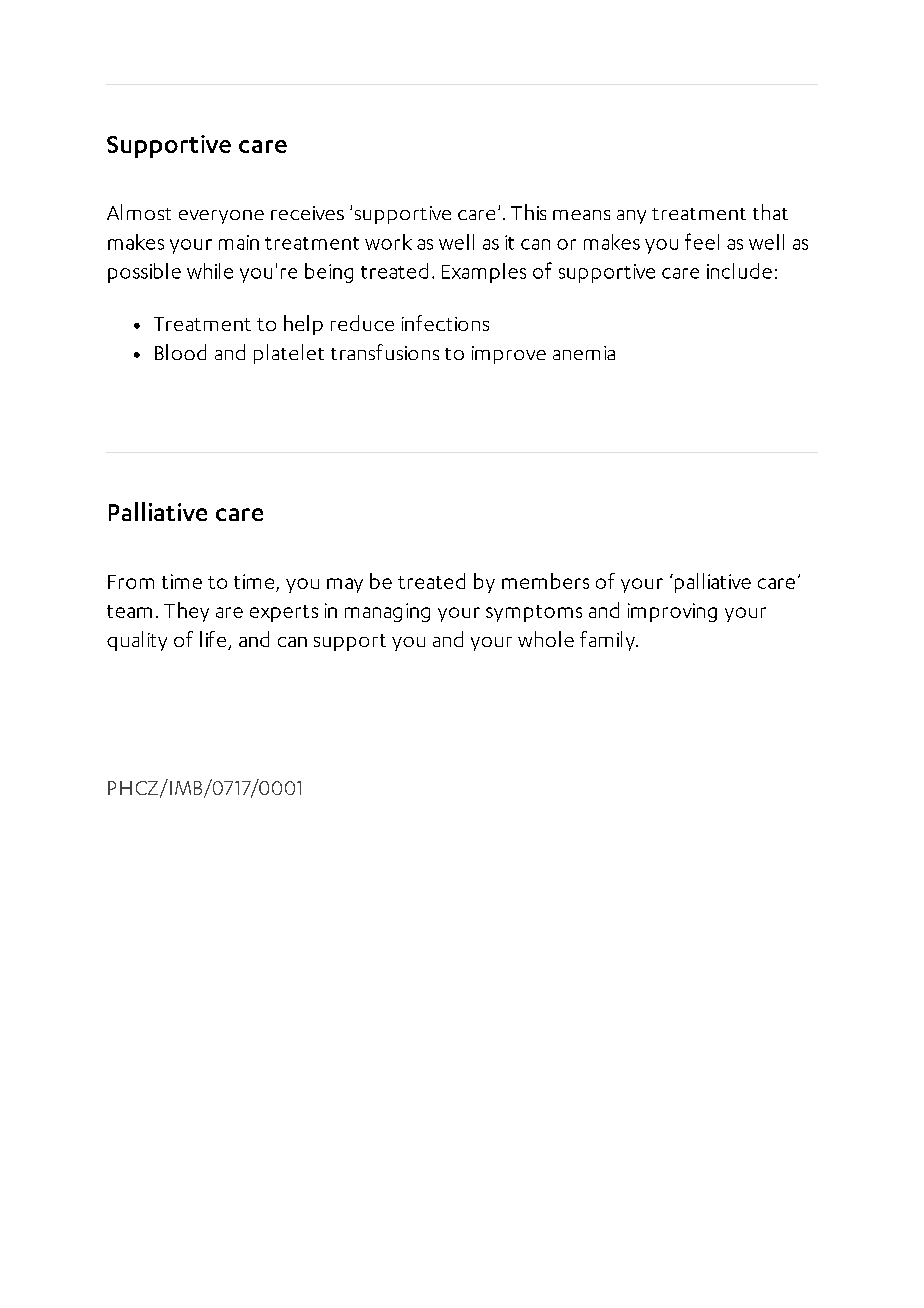 Image resolution: width=924 pixels, height=1308 pixels. I want to click on improving, so click(672, 612).
